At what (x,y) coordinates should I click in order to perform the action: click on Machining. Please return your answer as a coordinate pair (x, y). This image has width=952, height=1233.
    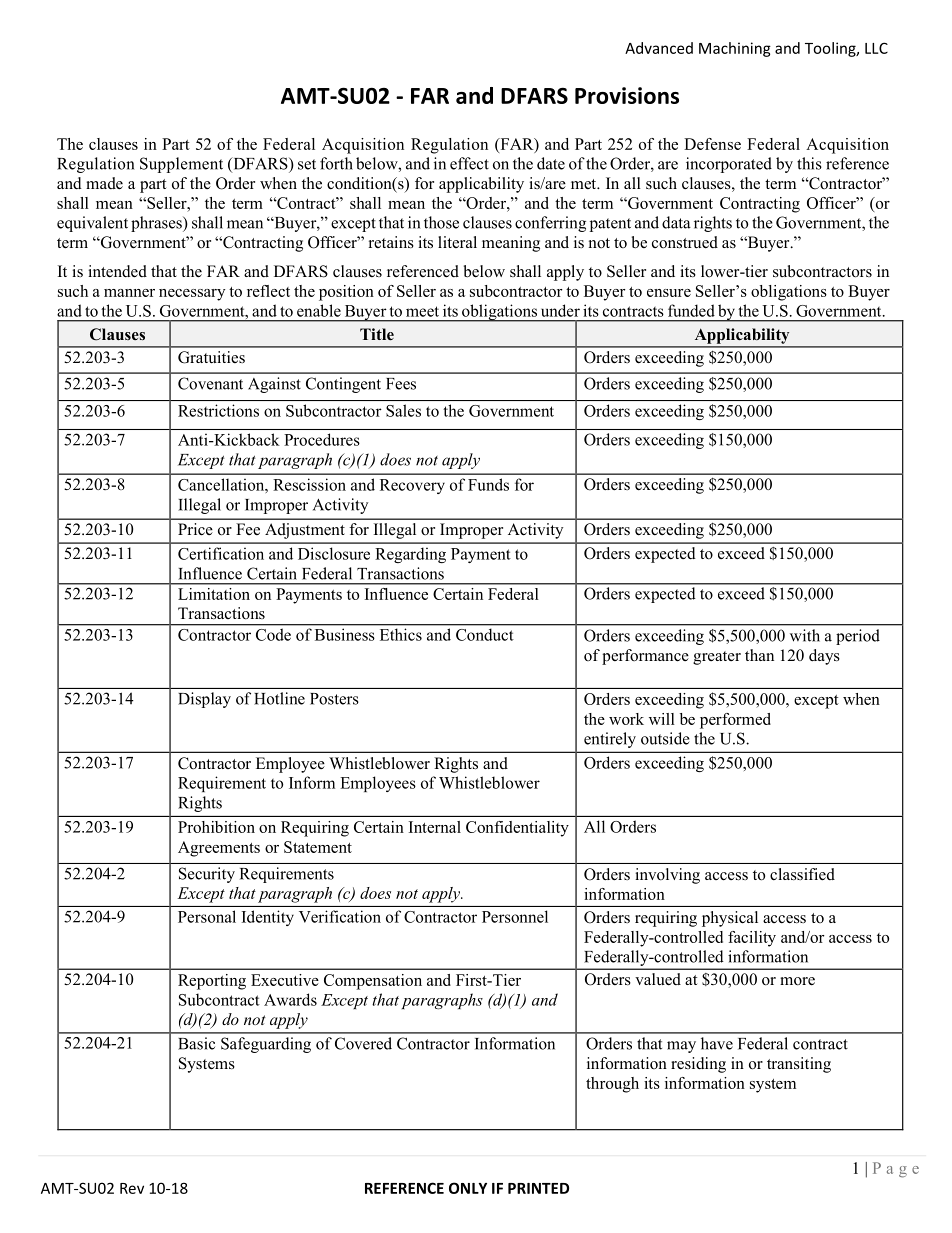
    Looking at the image, I should click on (735, 49).
